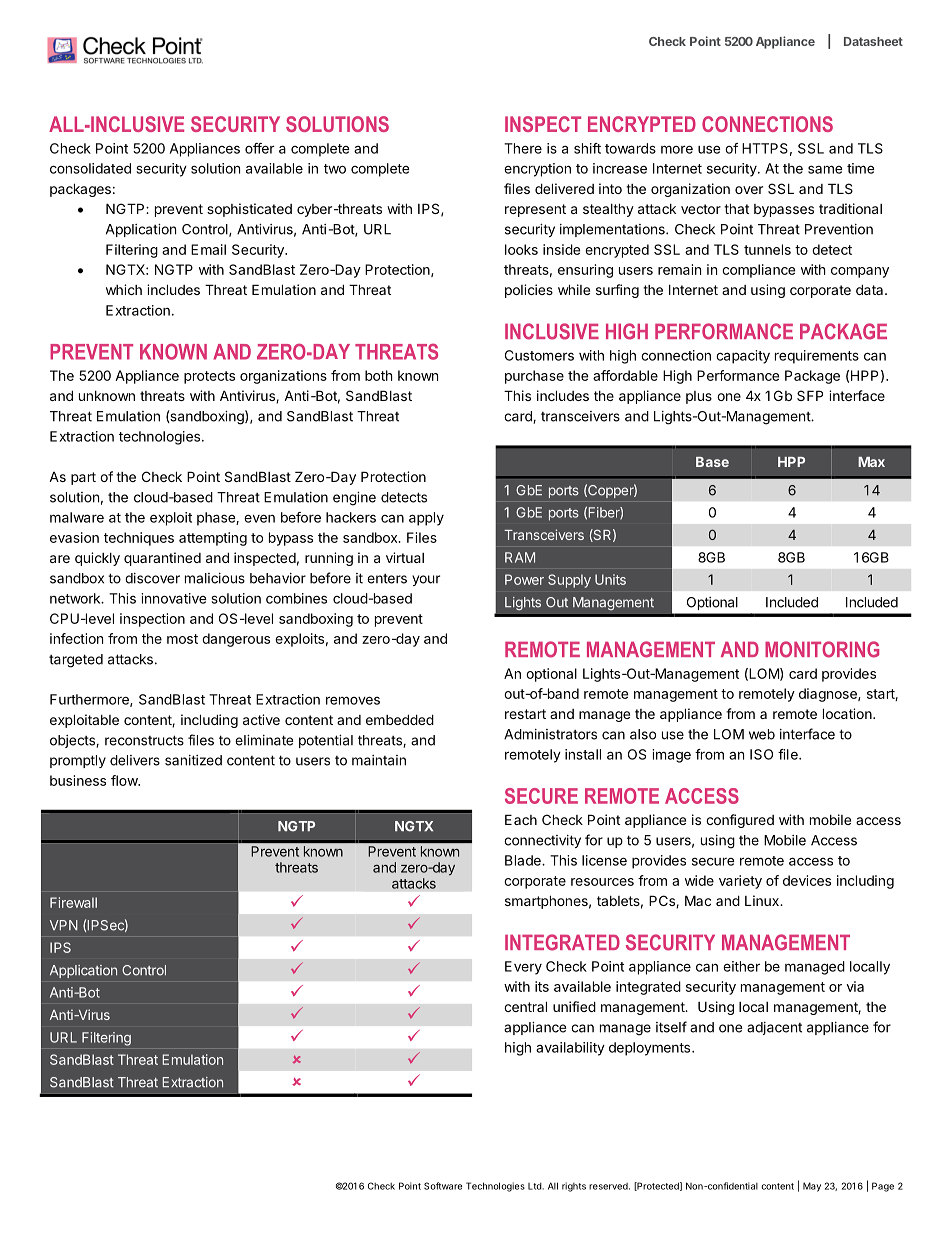 This screenshot has height=1233, width=952. What do you see at coordinates (139, 539) in the screenshot?
I see `techniques` at bounding box center [139, 539].
